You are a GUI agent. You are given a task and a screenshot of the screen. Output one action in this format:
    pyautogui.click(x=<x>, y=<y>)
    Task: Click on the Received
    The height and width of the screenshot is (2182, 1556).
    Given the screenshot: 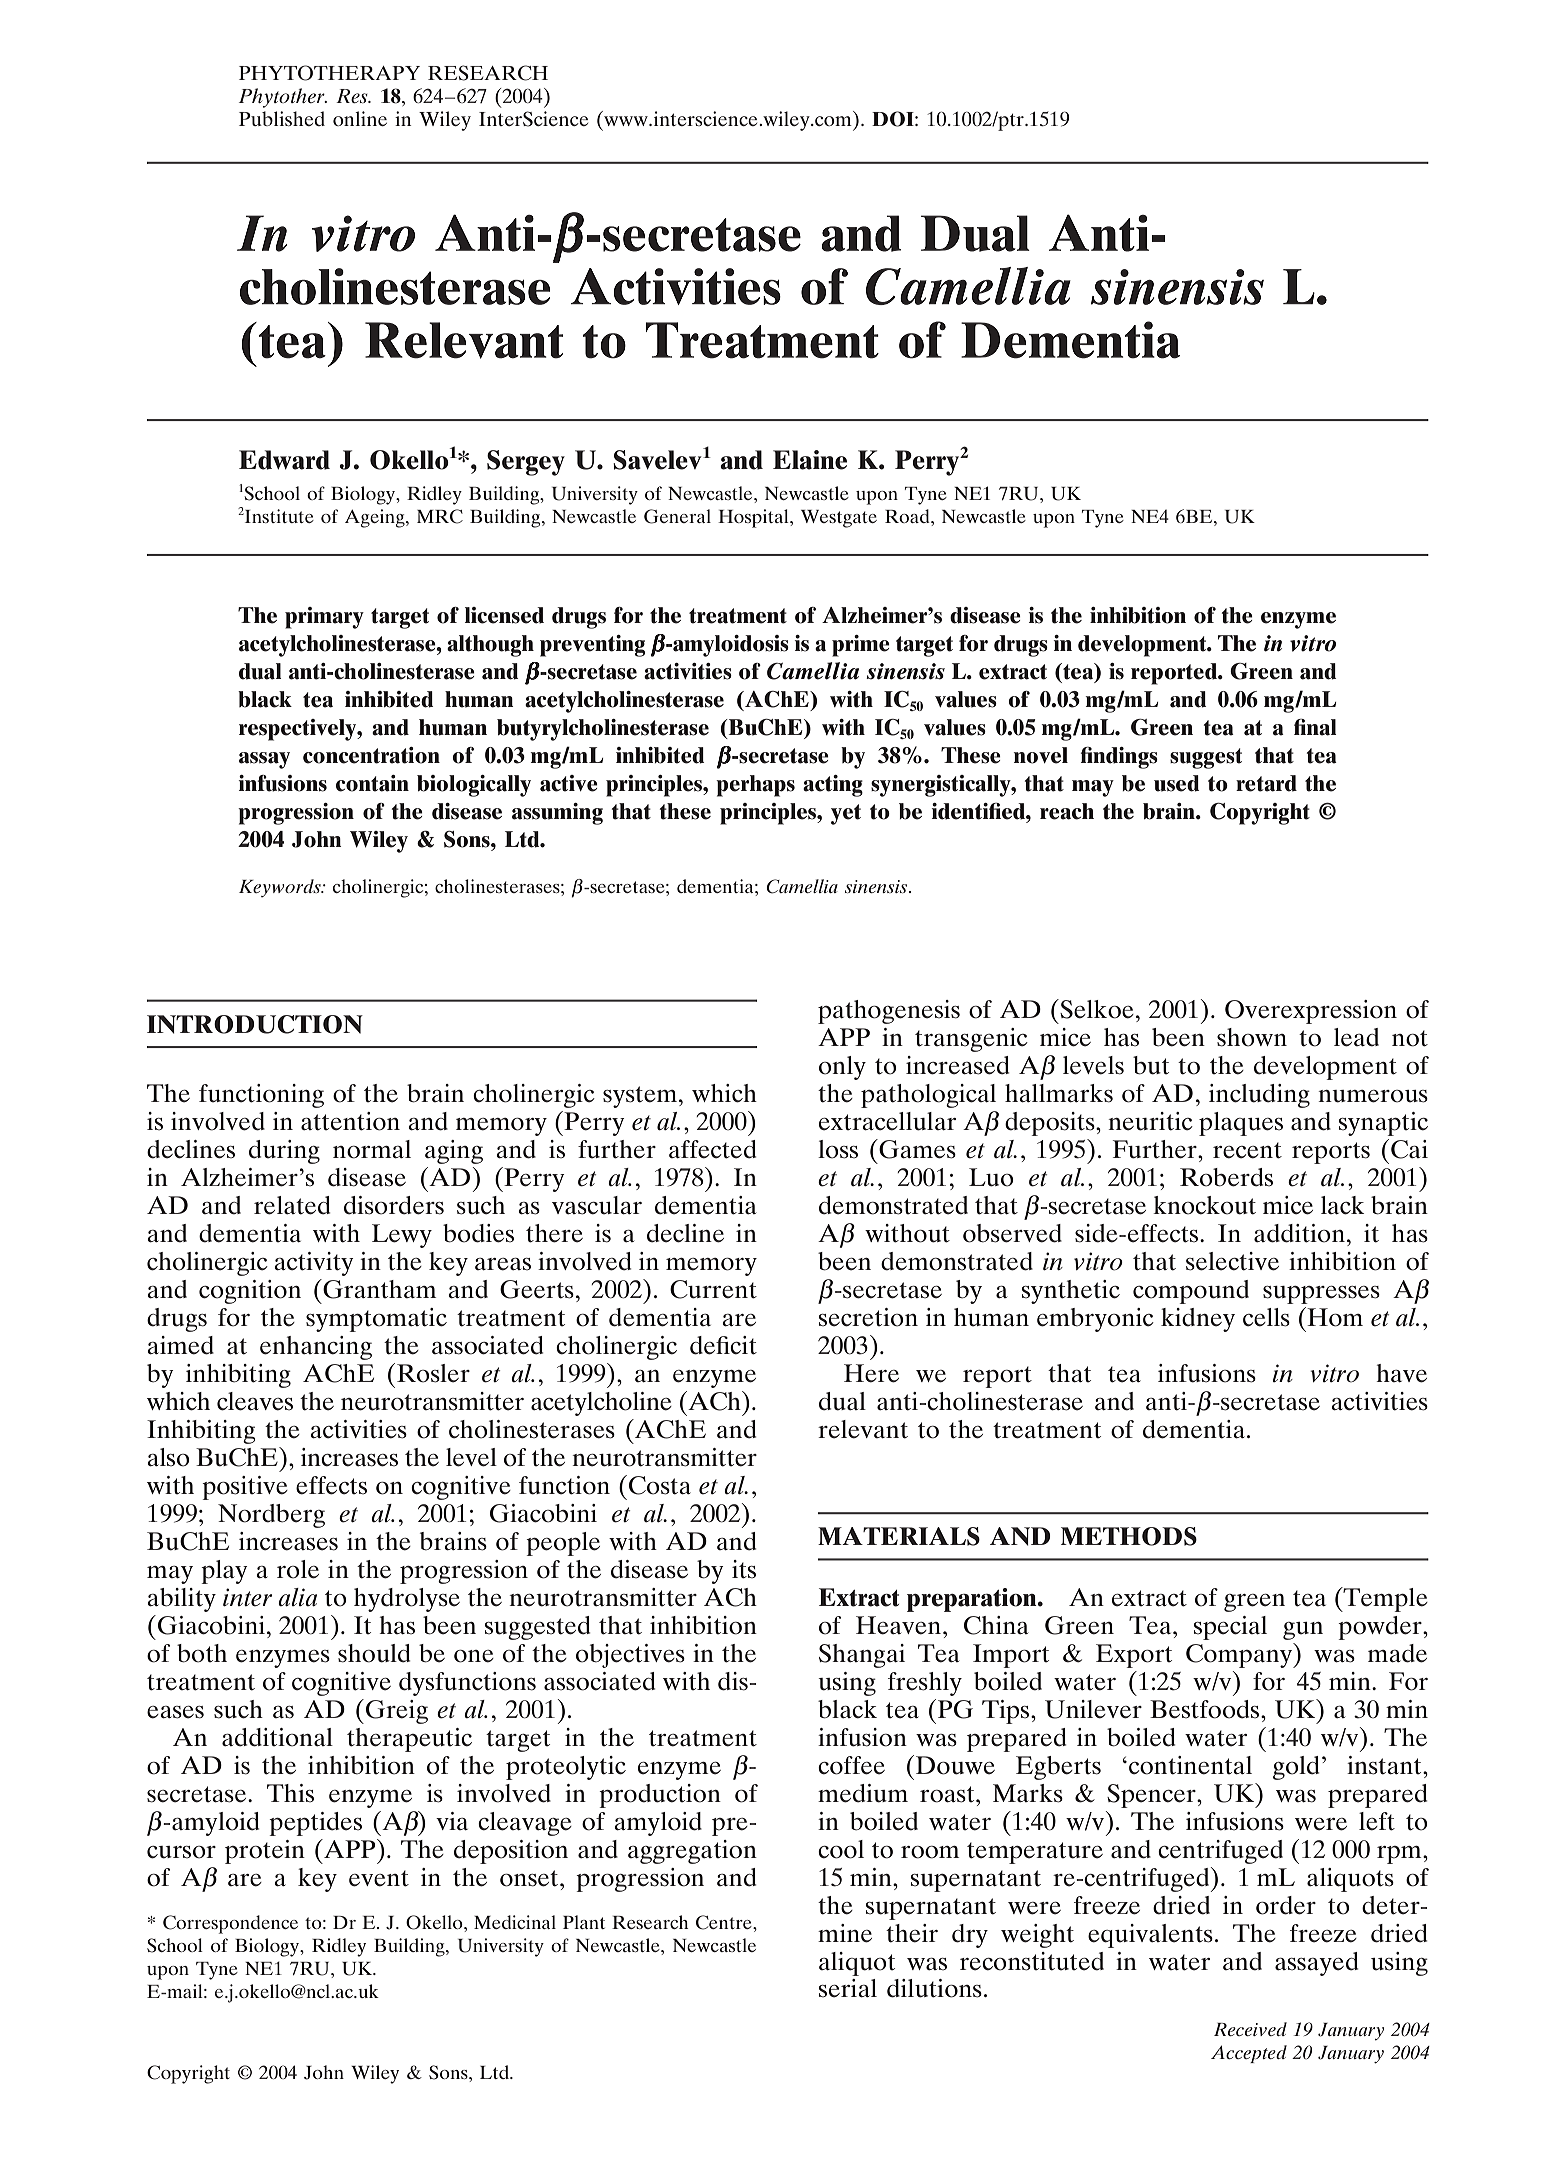 What is the action you would take?
    pyautogui.click(x=1250, y=2029)
